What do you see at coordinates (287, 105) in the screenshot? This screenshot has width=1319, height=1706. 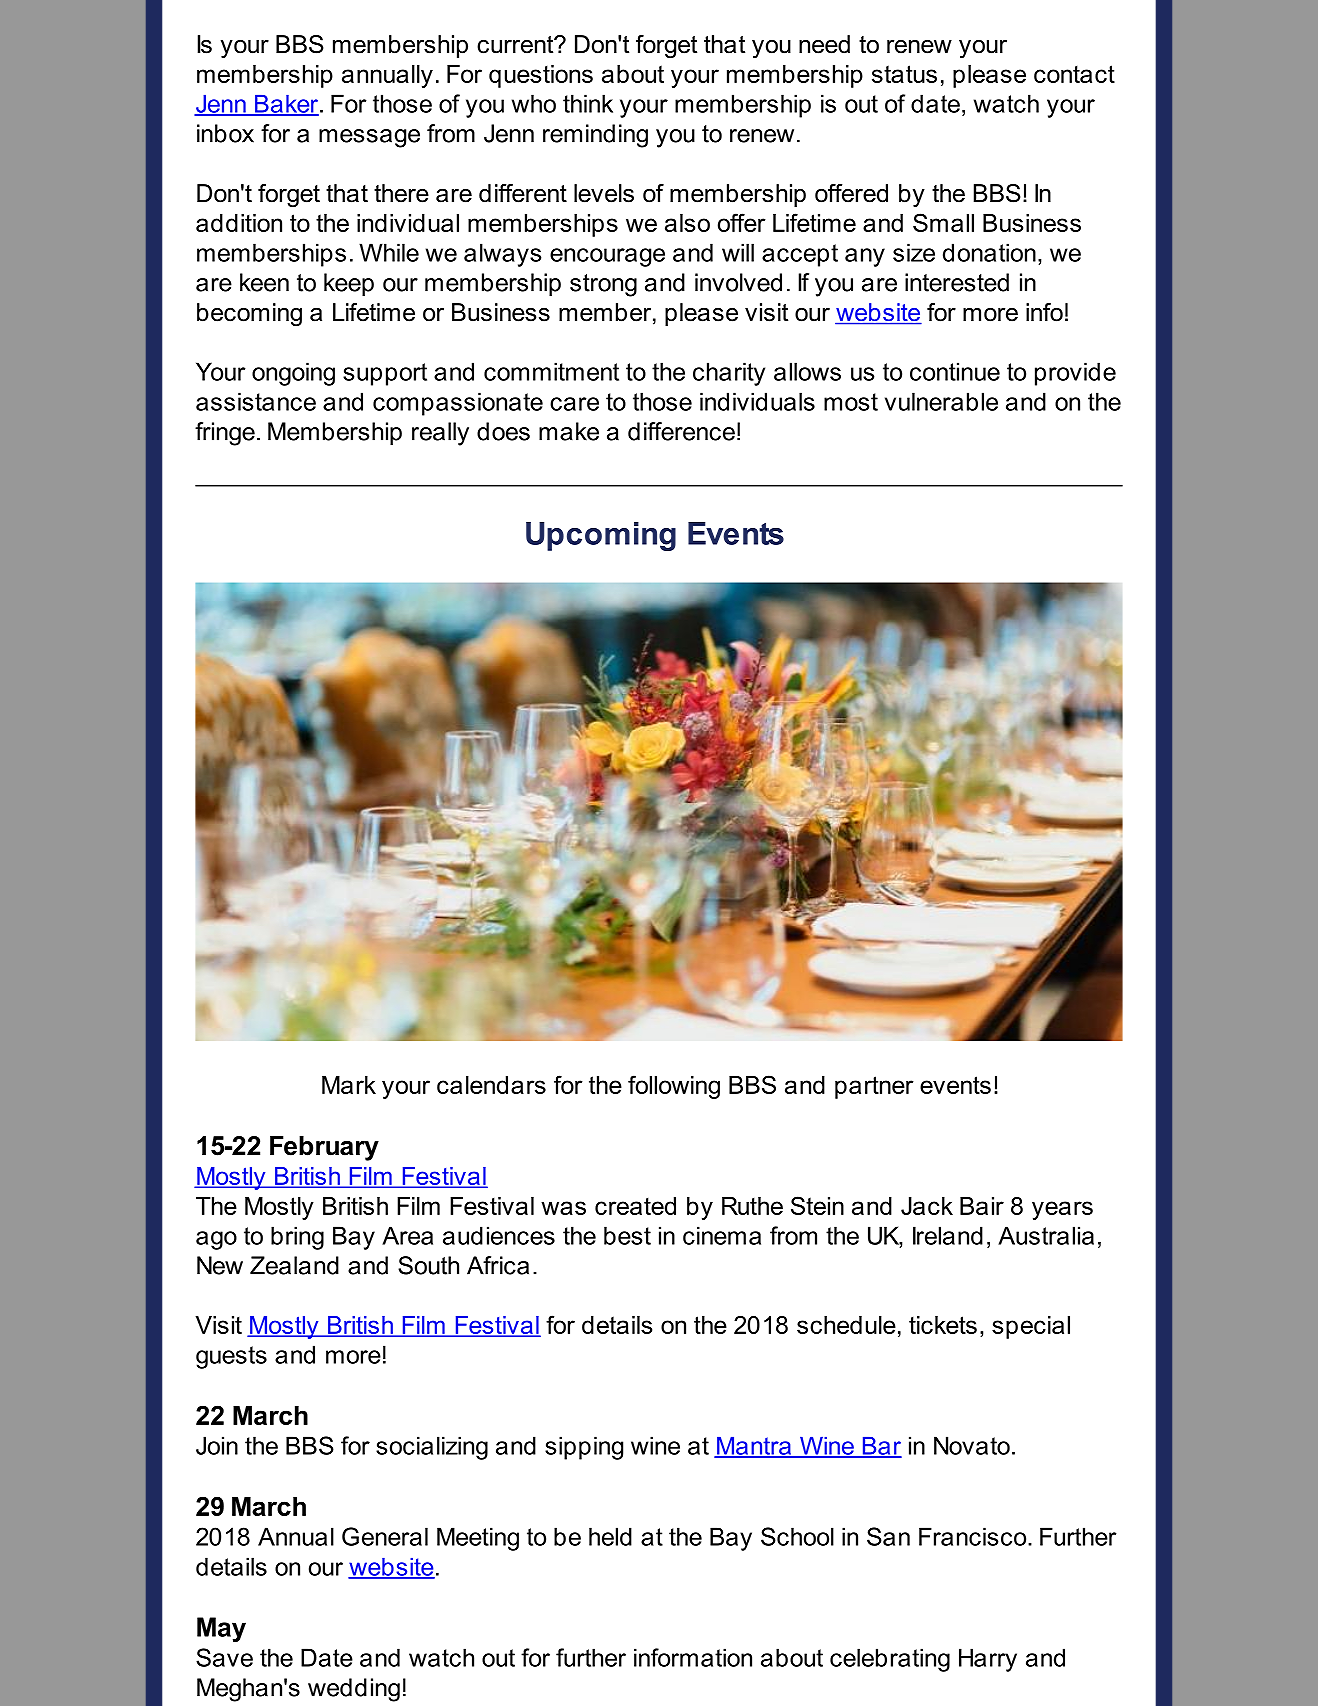 I see `Baker` at bounding box center [287, 105].
